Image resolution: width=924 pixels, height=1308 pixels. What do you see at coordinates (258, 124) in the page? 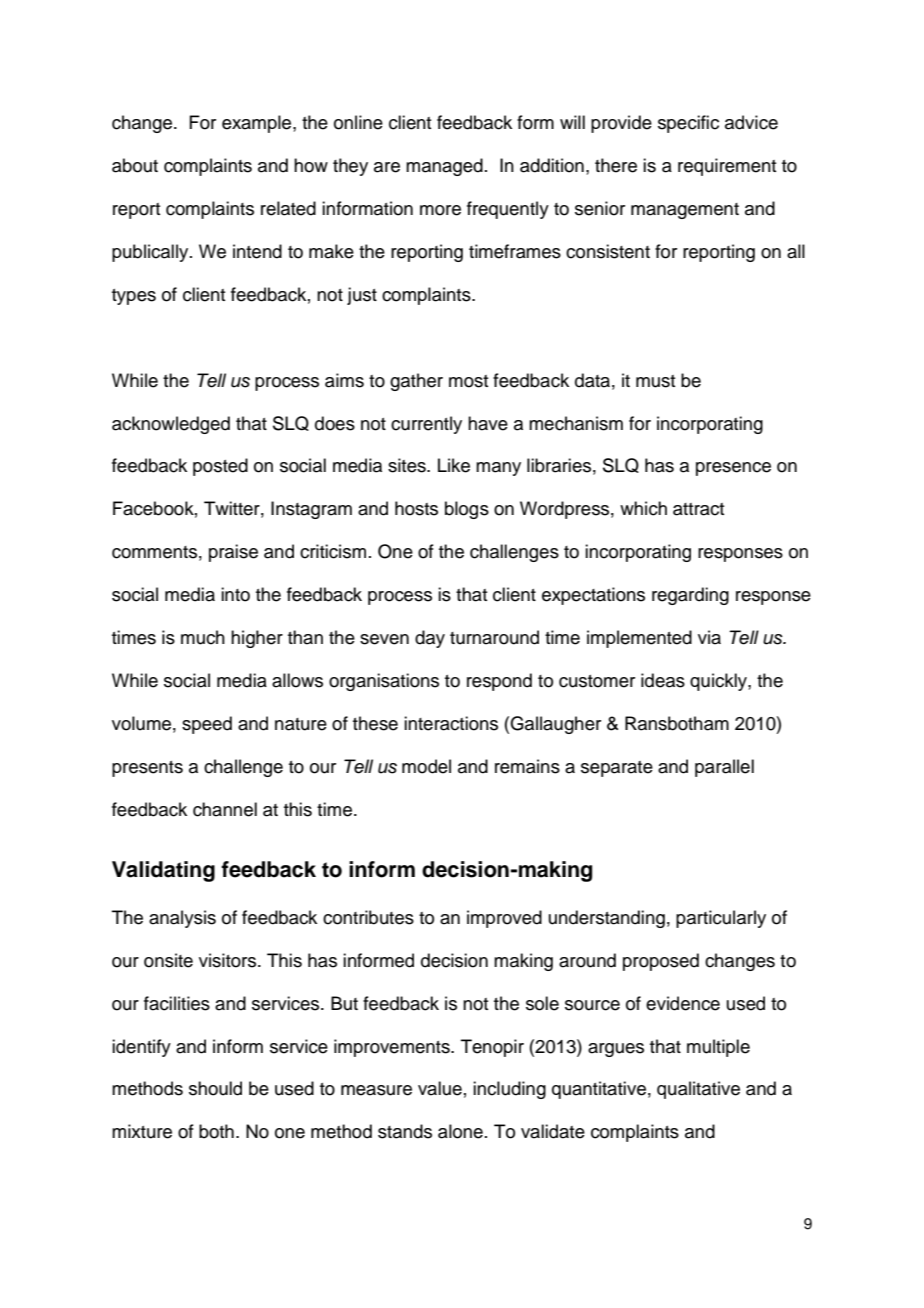
I see `example` at bounding box center [258, 124].
